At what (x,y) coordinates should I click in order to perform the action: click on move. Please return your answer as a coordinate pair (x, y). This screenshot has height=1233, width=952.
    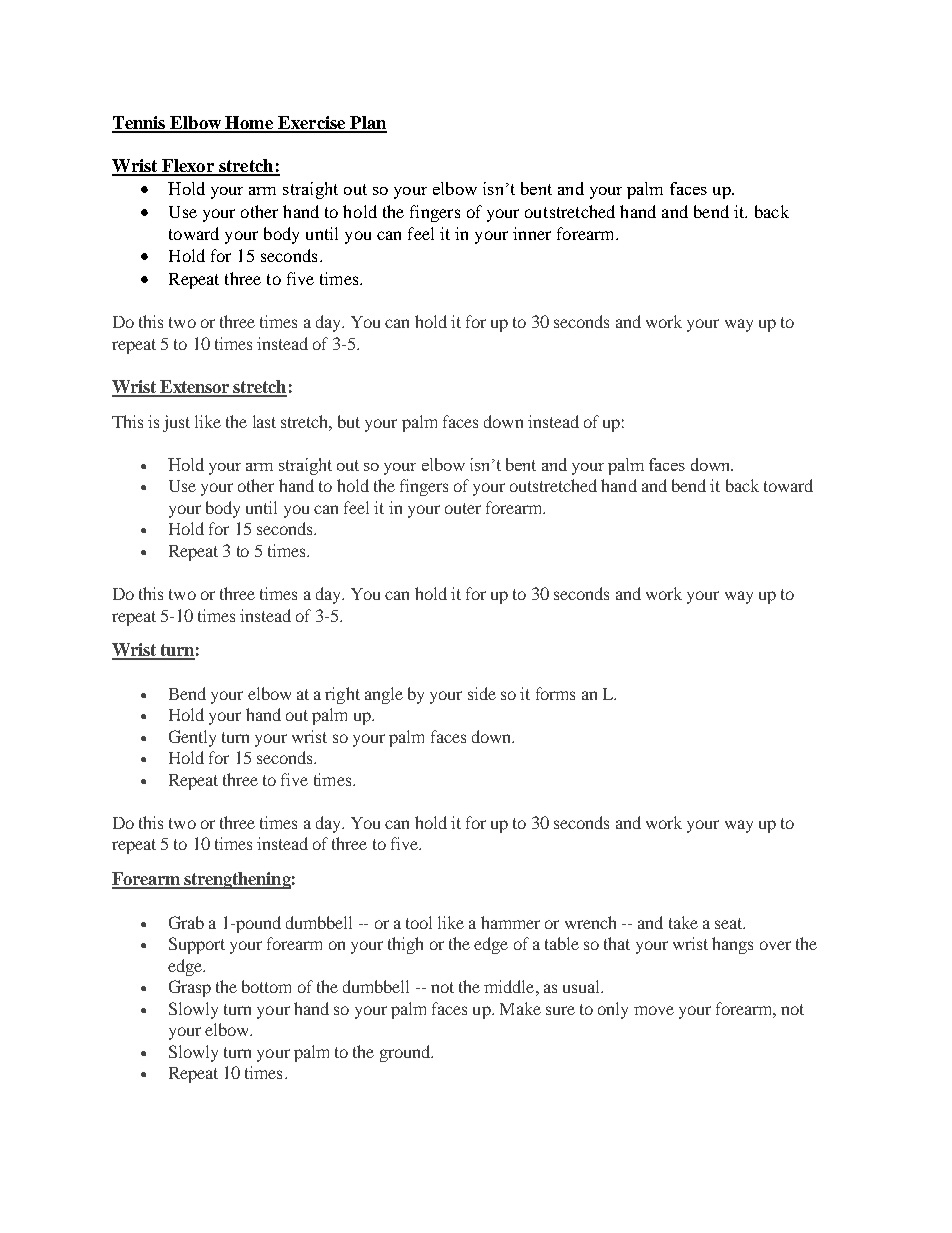
    Looking at the image, I should click on (654, 1010).
